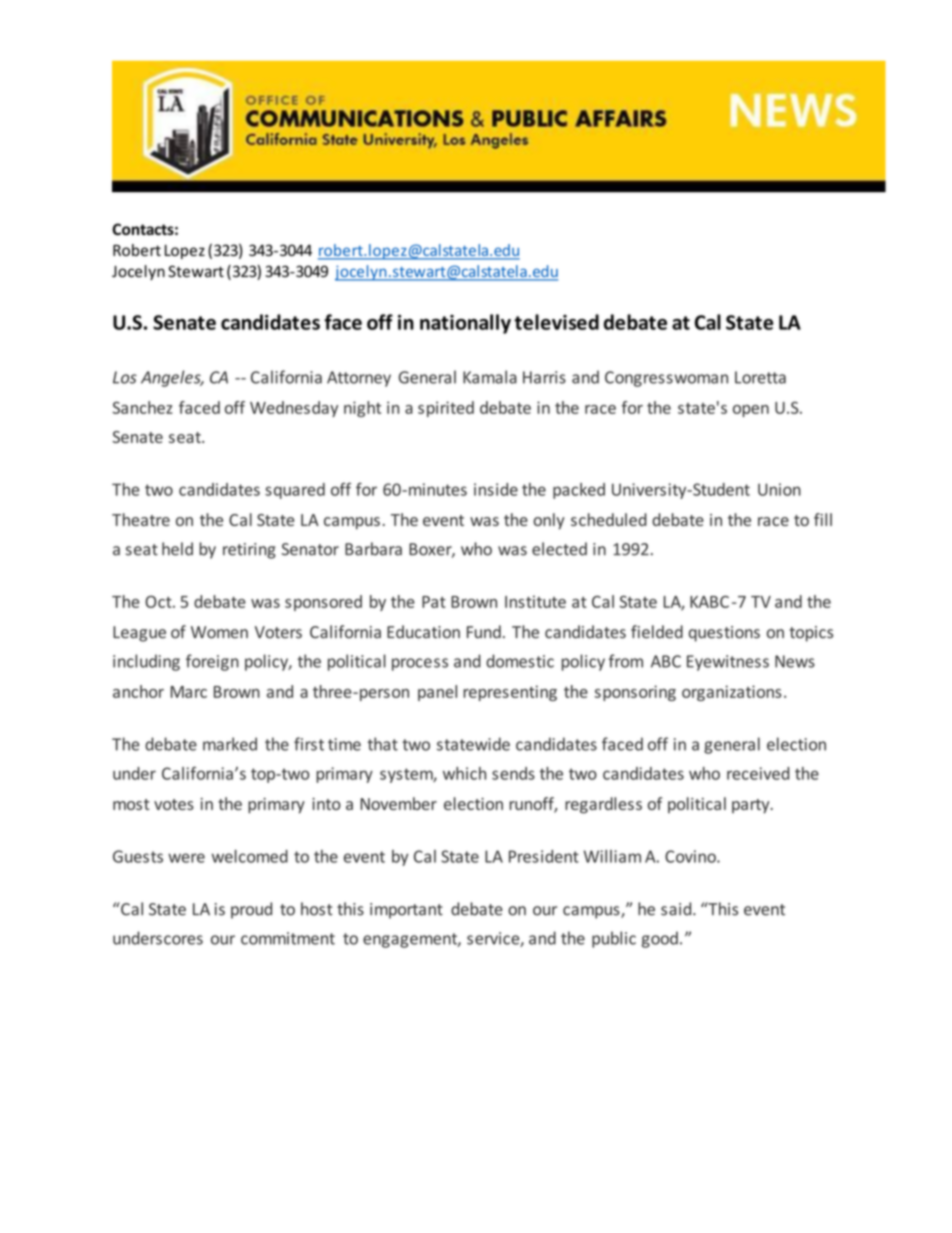 Image resolution: width=952 pixels, height=1233 pixels. Describe the element at coordinates (251, 910) in the screenshot. I see `proud` at that location.
